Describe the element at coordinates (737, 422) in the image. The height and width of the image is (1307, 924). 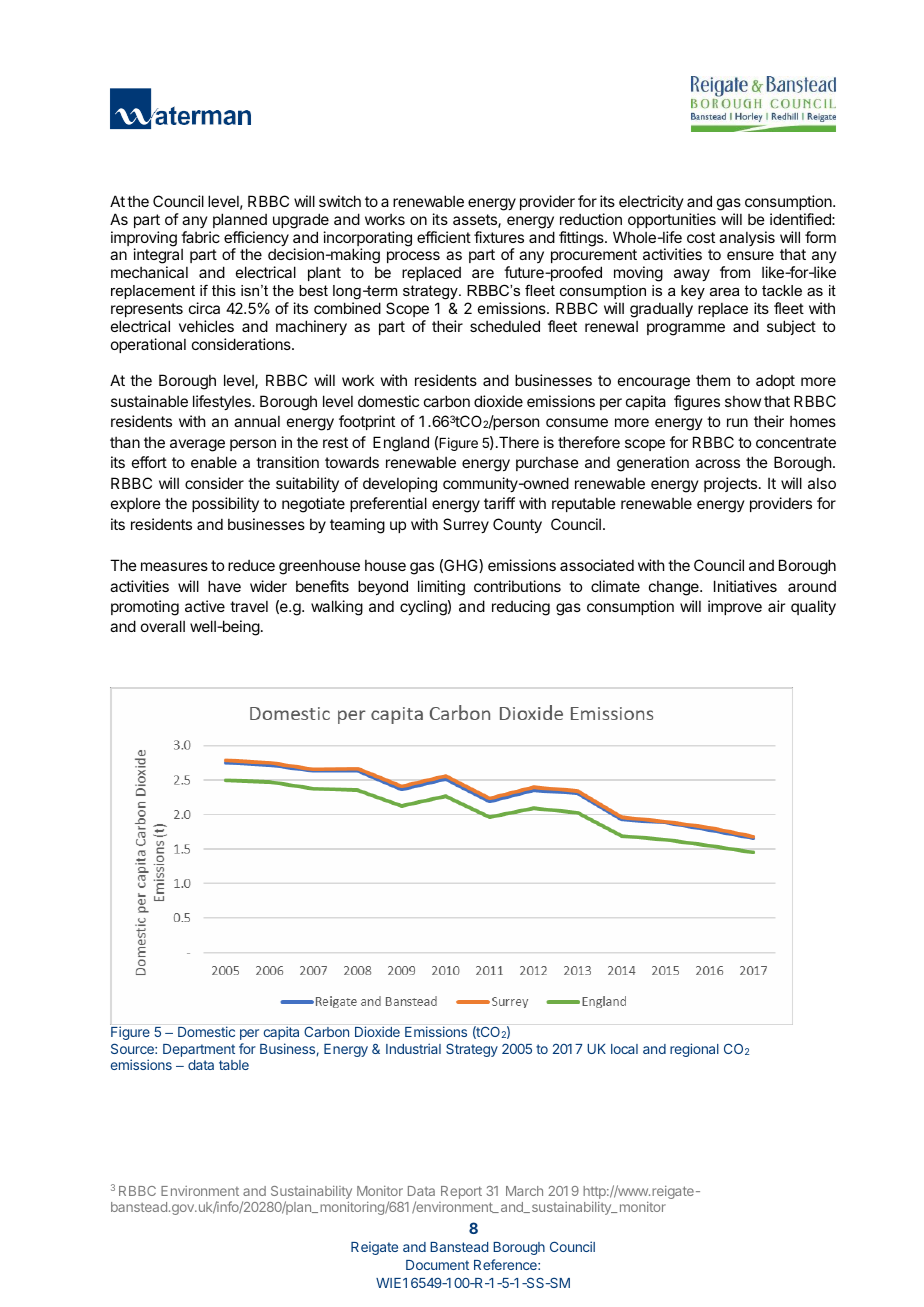
I see `run` at that location.
